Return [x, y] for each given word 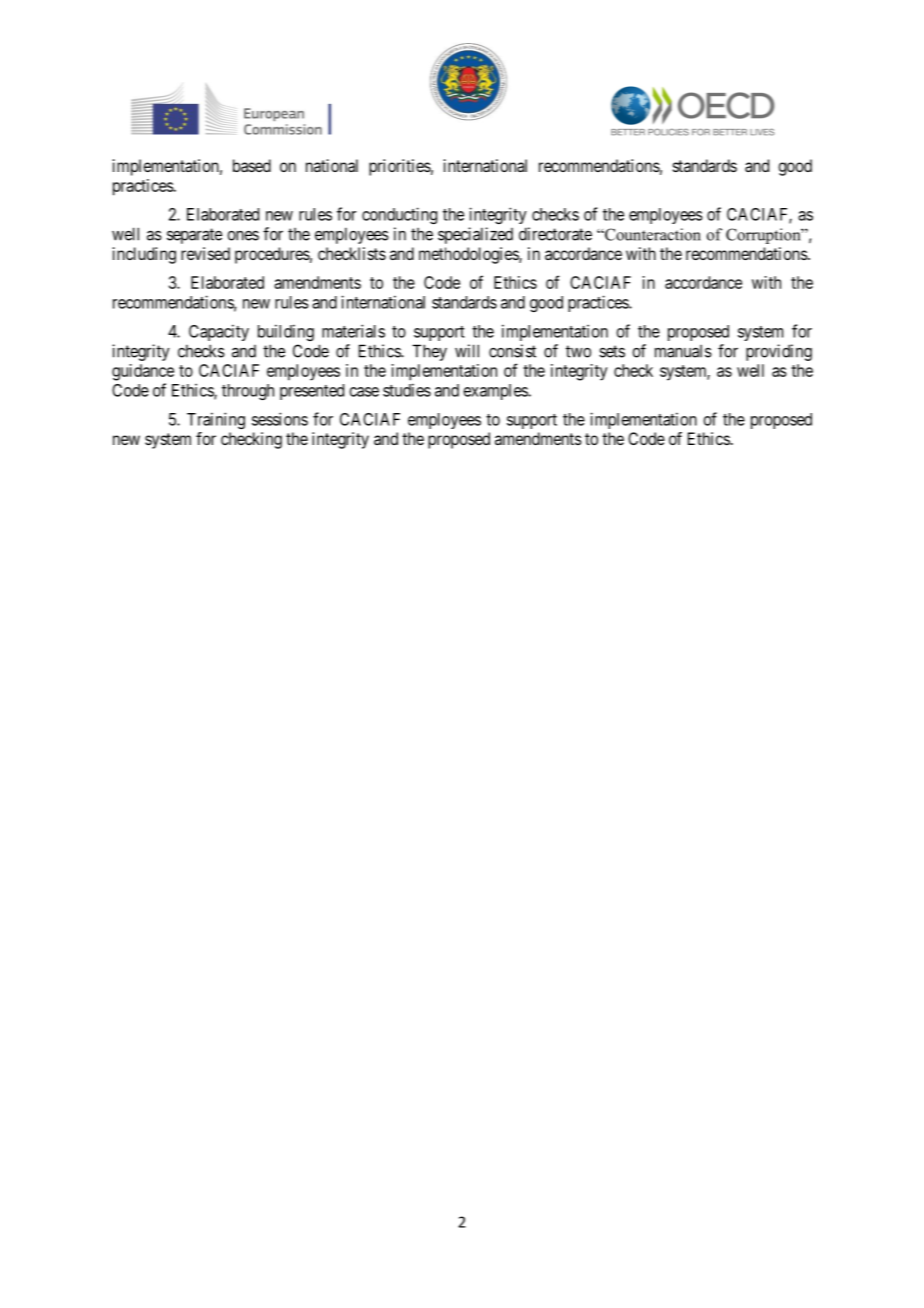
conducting [399, 215]
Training [216, 420]
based [252, 165]
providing [779, 352]
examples [496, 392]
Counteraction [652, 234]
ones [243, 236]
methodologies [469, 255]
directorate [555, 234]
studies [407, 390]
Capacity [219, 332]
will [467, 351]
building [286, 332]
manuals [683, 351]
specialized [475, 235]
